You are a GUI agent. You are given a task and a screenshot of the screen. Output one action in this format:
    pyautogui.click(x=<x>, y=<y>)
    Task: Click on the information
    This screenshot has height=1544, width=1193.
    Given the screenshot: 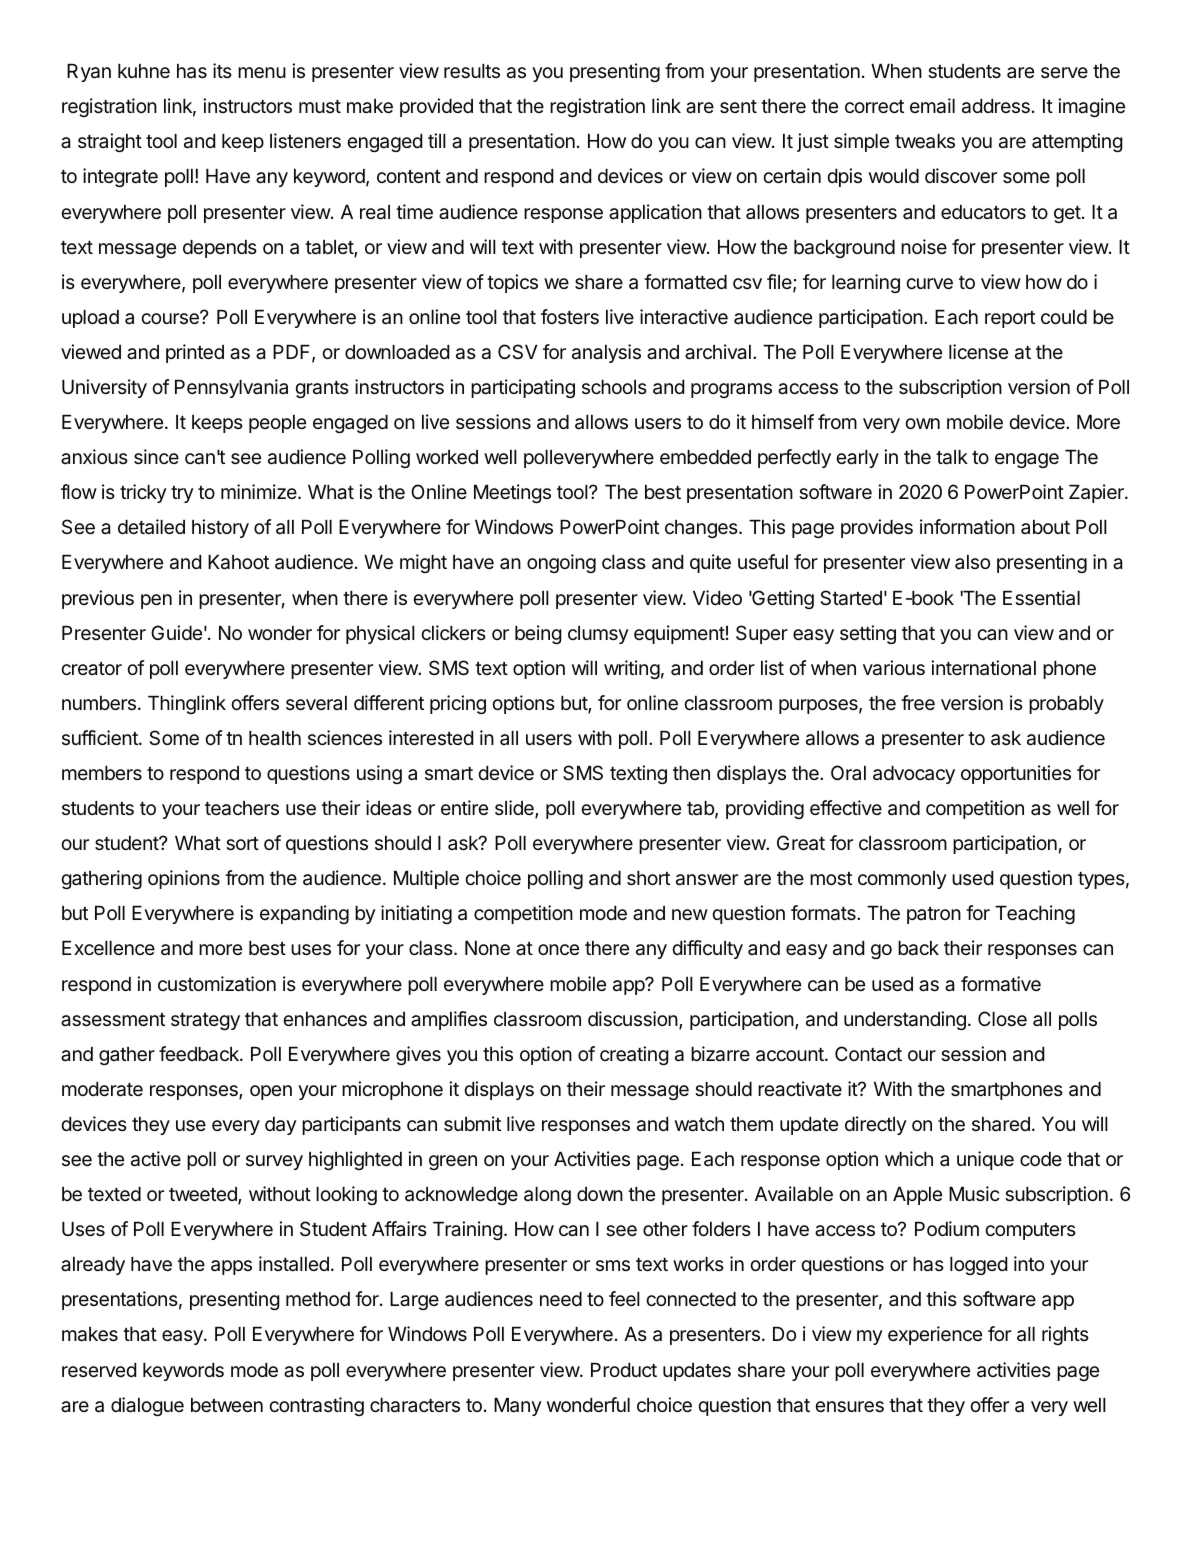 What is the action you would take?
    pyautogui.click(x=967, y=527)
